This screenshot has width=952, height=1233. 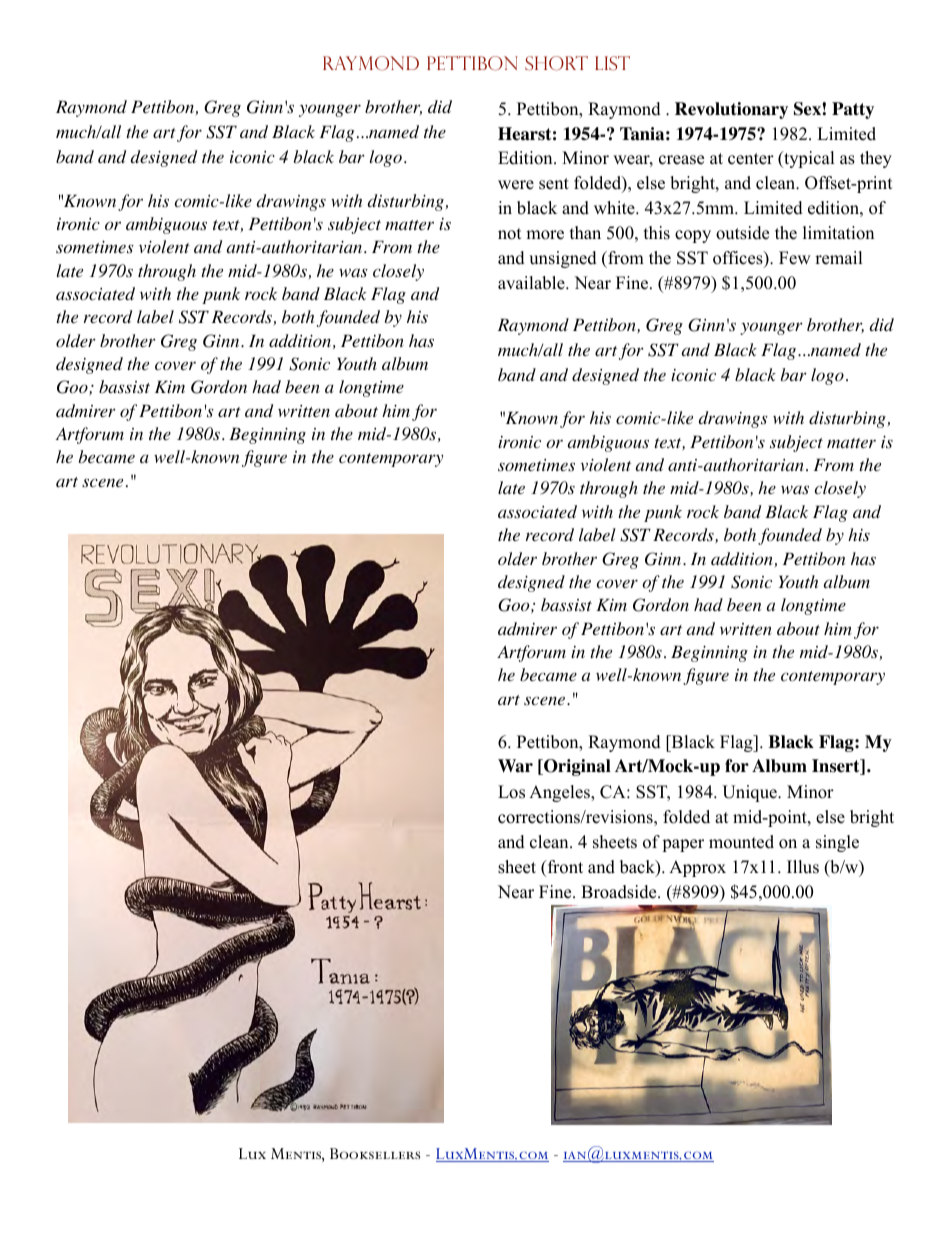 I want to click on Original, so click(x=576, y=767).
